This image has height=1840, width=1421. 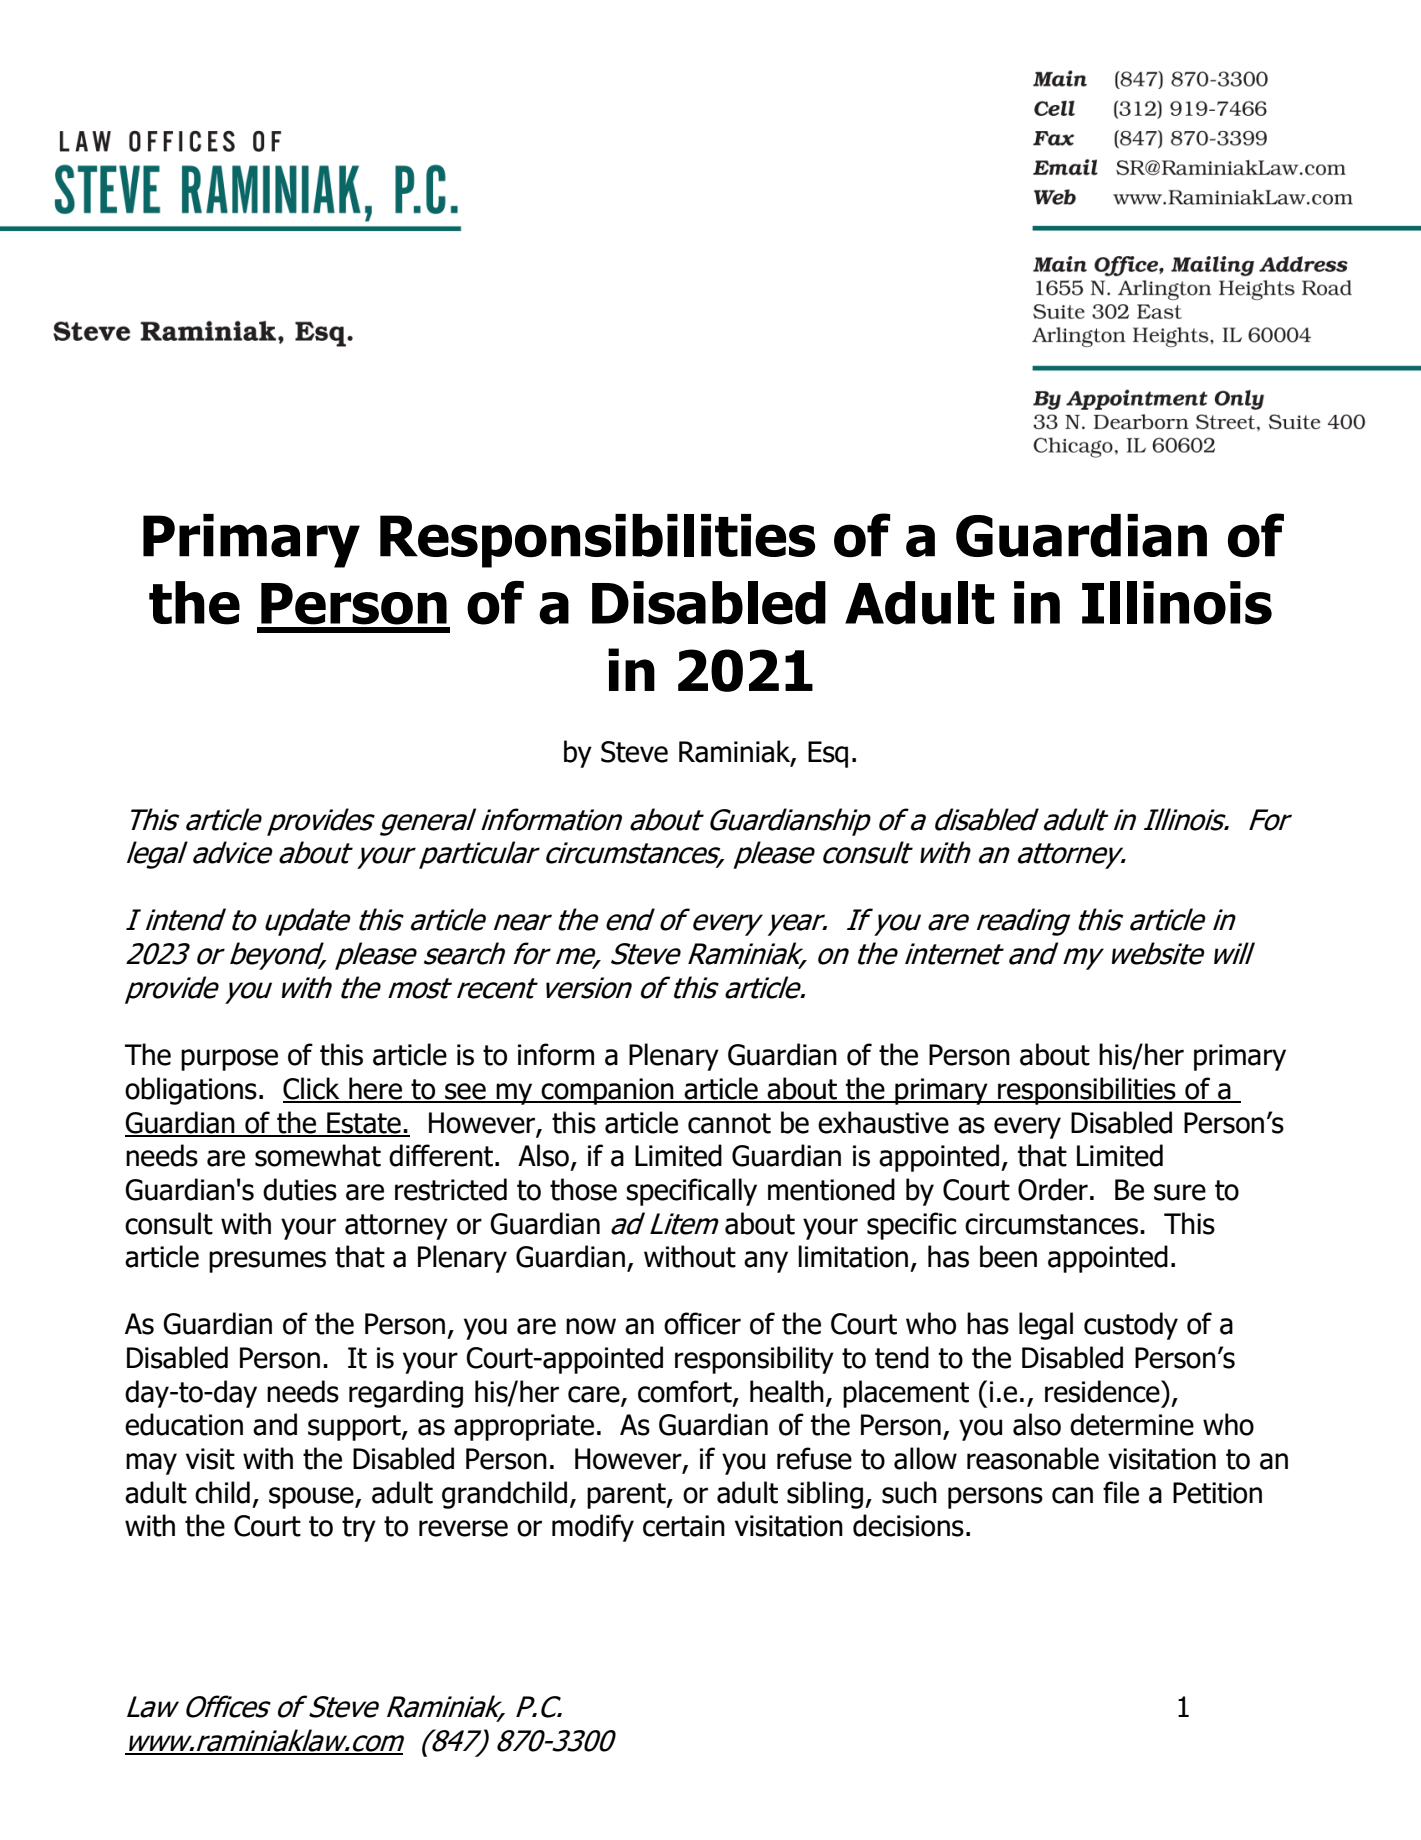 I want to click on companion, so click(x=608, y=1091).
